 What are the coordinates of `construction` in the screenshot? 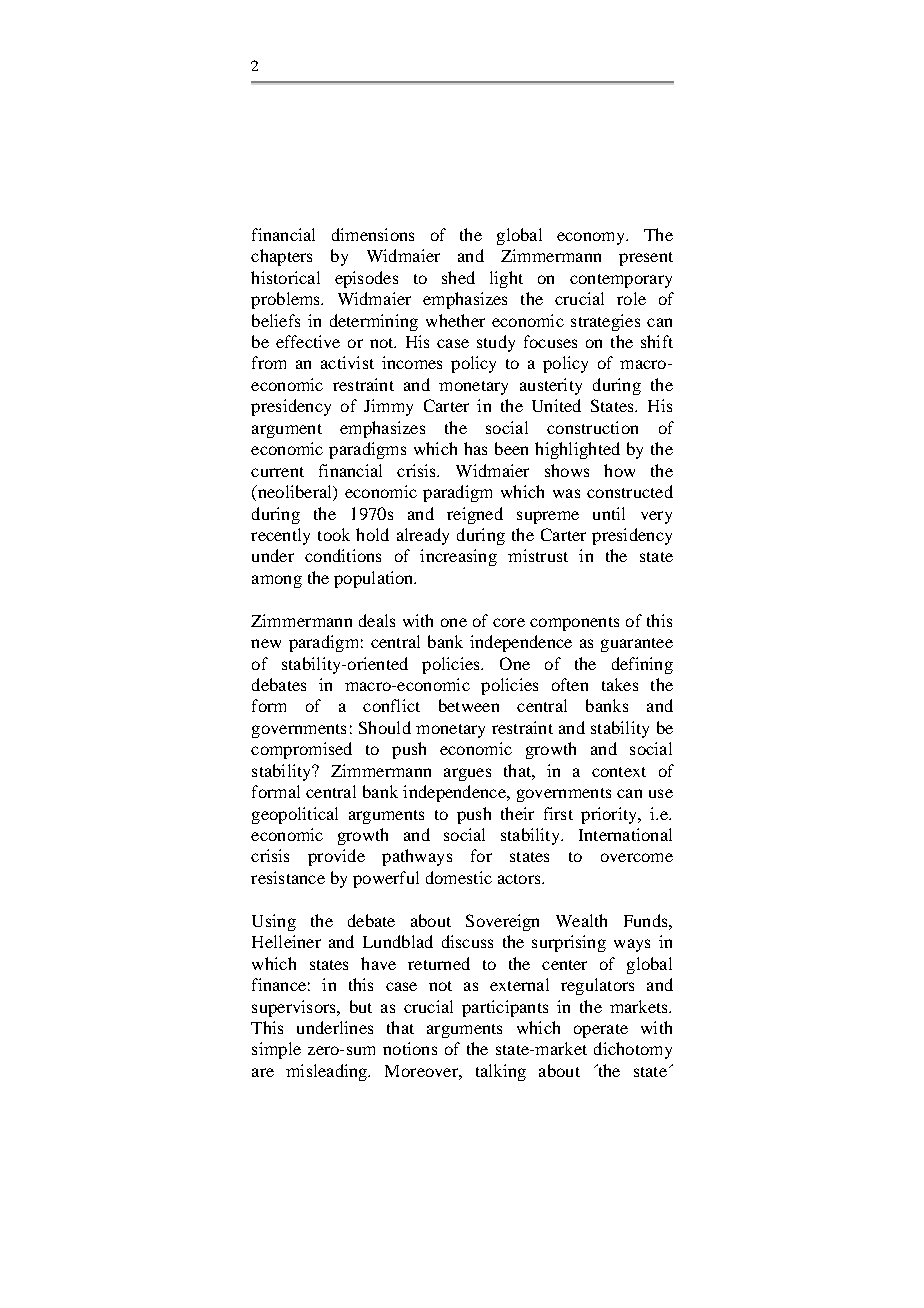 It's located at (592, 427).
